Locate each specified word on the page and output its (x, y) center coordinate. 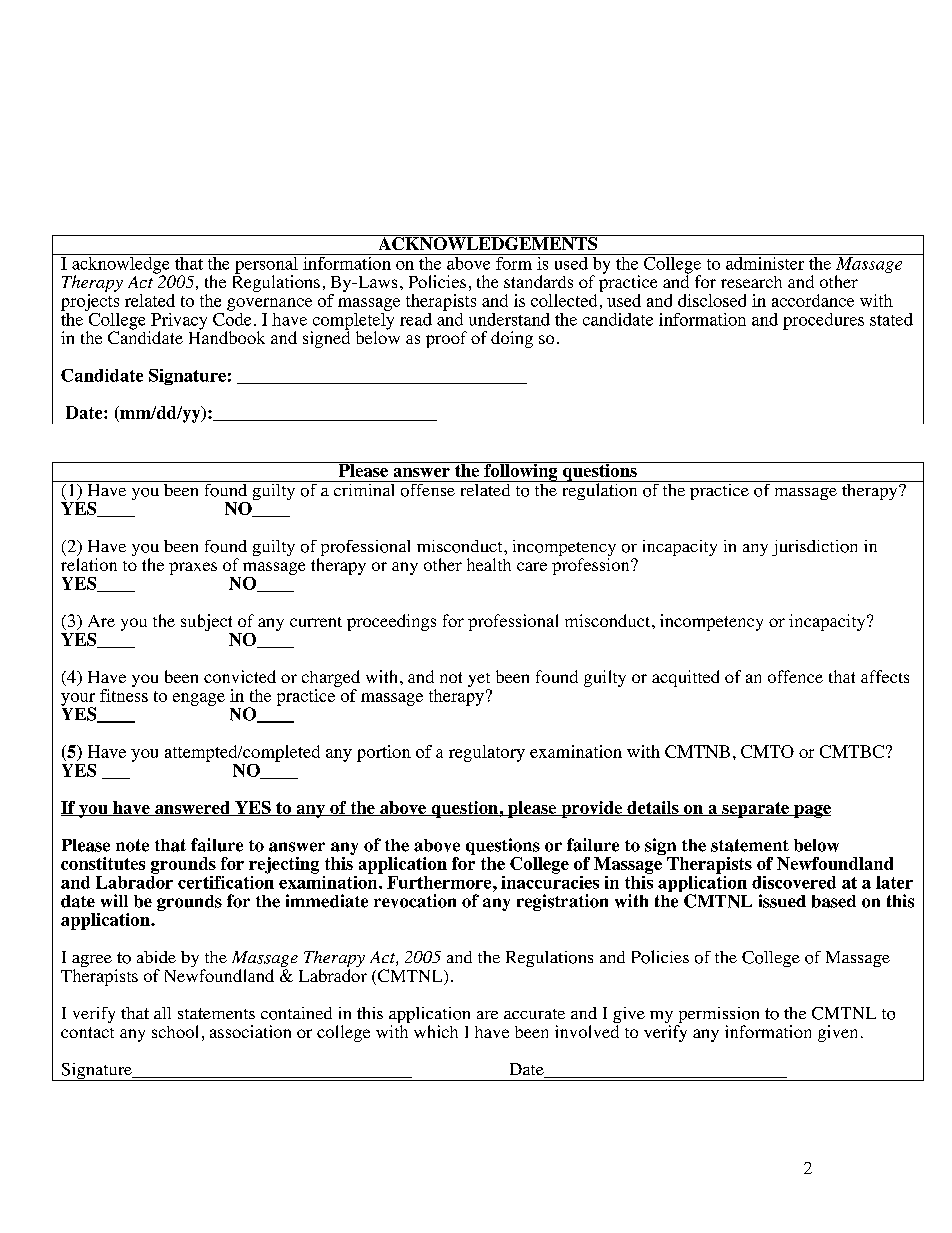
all (162, 1013)
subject (206, 622)
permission (717, 1016)
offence (795, 676)
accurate (534, 1014)
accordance (813, 300)
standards (538, 281)
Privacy (178, 322)
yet (479, 681)
